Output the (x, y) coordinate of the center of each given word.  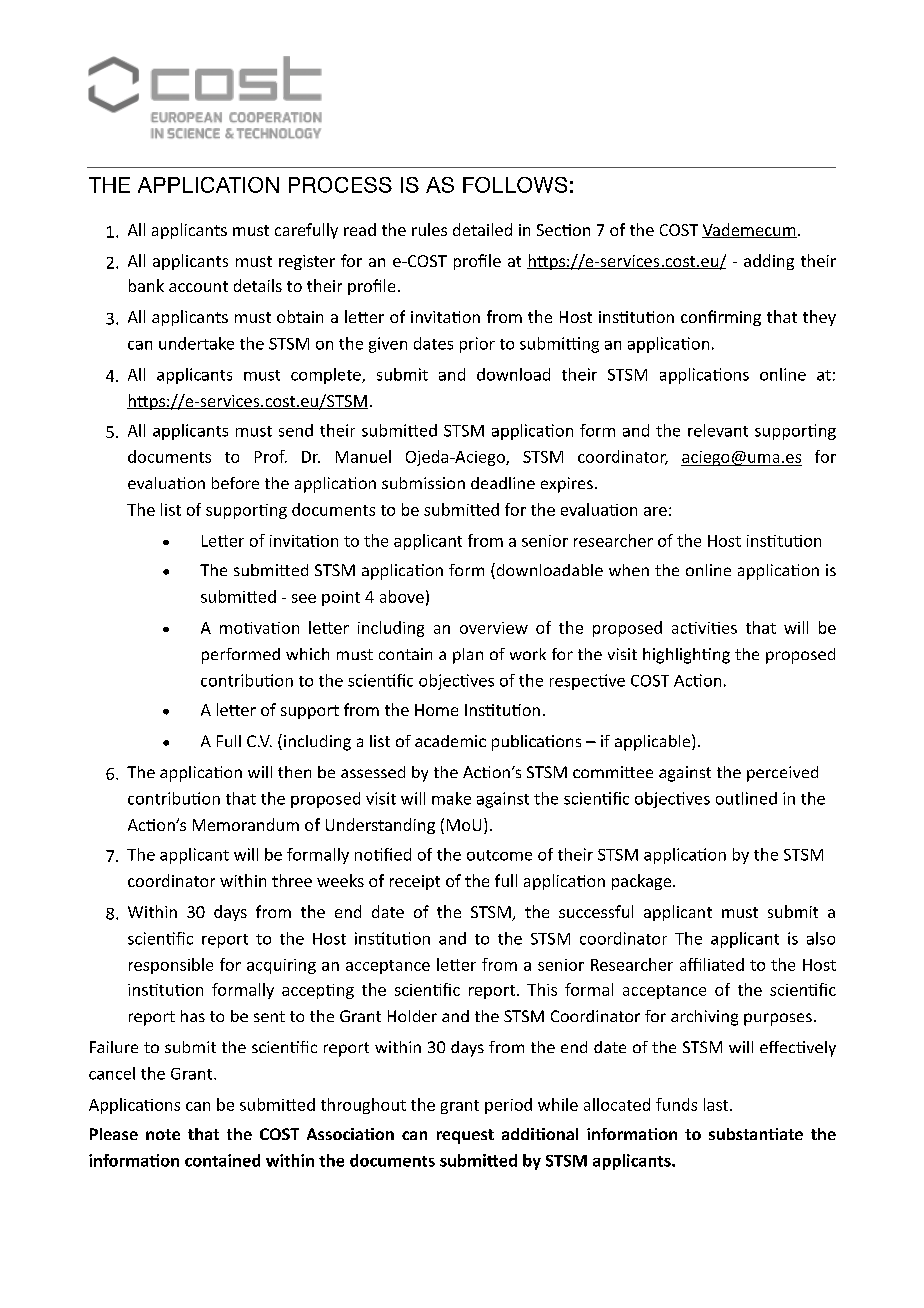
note (163, 1134)
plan (468, 656)
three (292, 880)
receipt (415, 882)
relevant (718, 430)
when (629, 570)
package (643, 882)
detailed (482, 229)
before (235, 483)
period (508, 1106)
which (307, 654)
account (198, 286)
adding (769, 262)
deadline (503, 483)
